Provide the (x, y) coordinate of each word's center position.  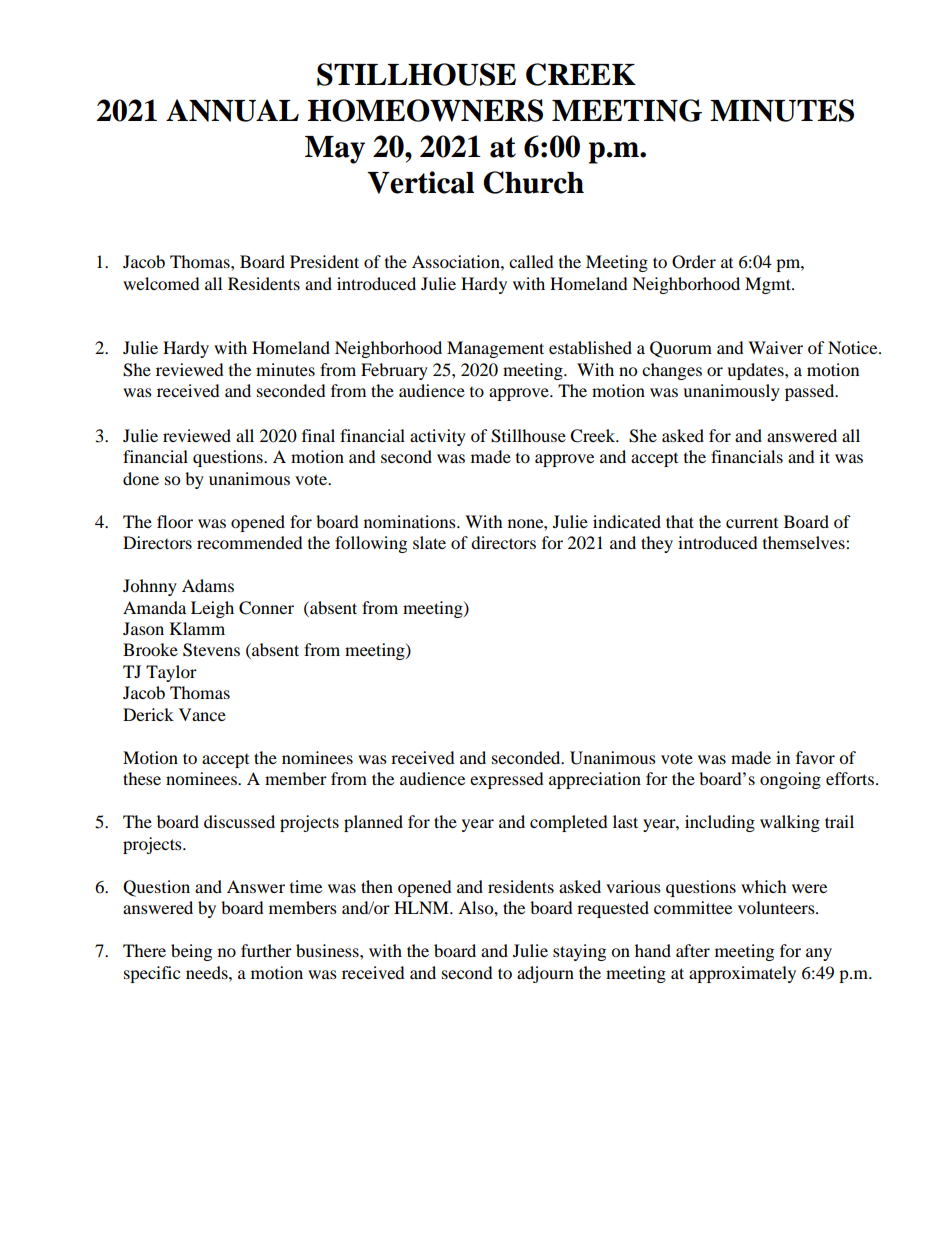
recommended (250, 542)
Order (694, 262)
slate (429, 542)
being (191, 952)
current (752, 523)
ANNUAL (232, 110)
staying (579, 952)
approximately (742, 974)
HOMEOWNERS (425, 110)
